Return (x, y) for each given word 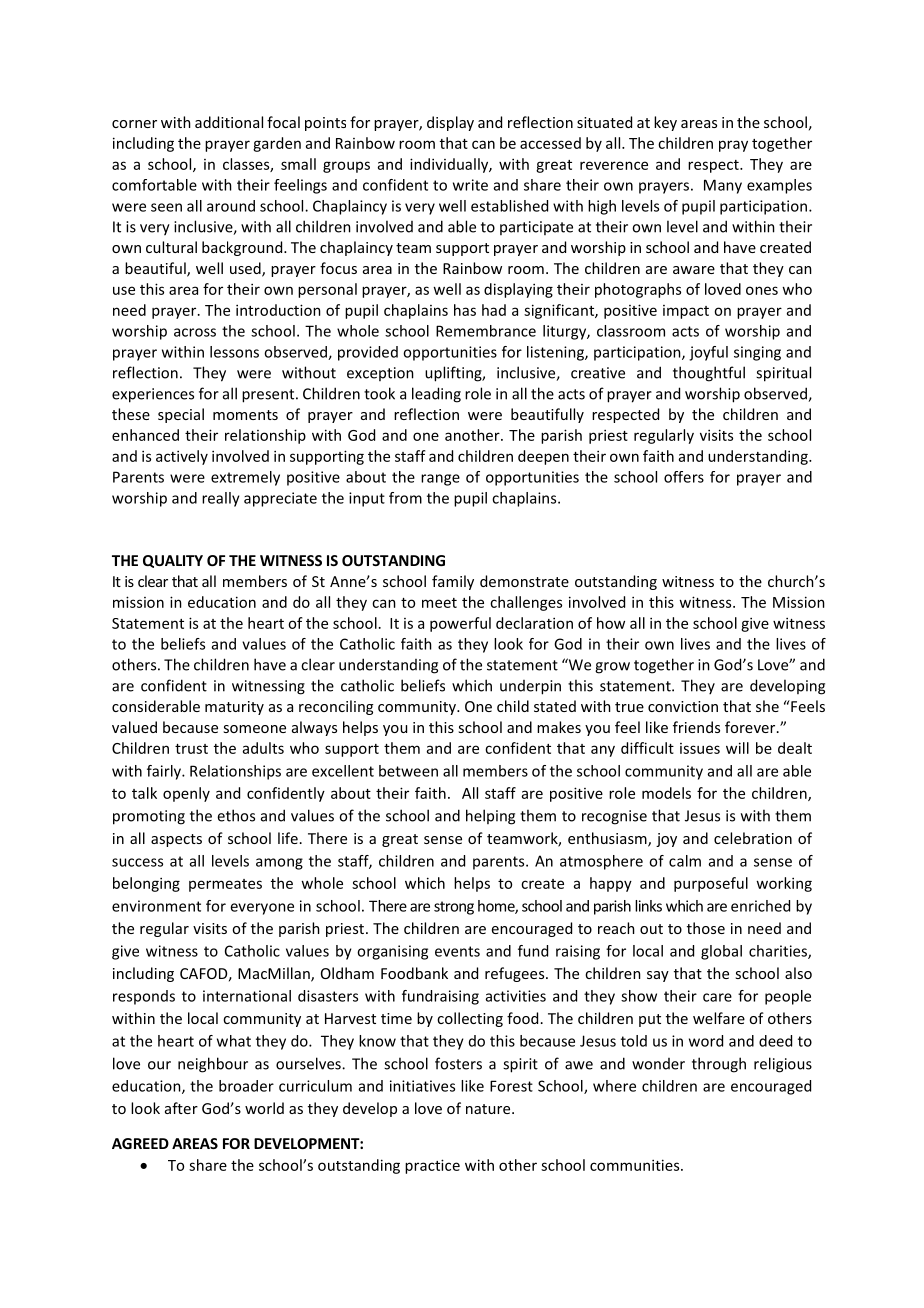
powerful (460, 624)
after (181, 1108)
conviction (683, 706)
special (181, 415)
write (470, 185)
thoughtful (709, 374)
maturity (234, 708)
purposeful (711, 884)
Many (723, 186)
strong (454, 908)
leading (436, 395)
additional (229, 122)
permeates (225, 885)
